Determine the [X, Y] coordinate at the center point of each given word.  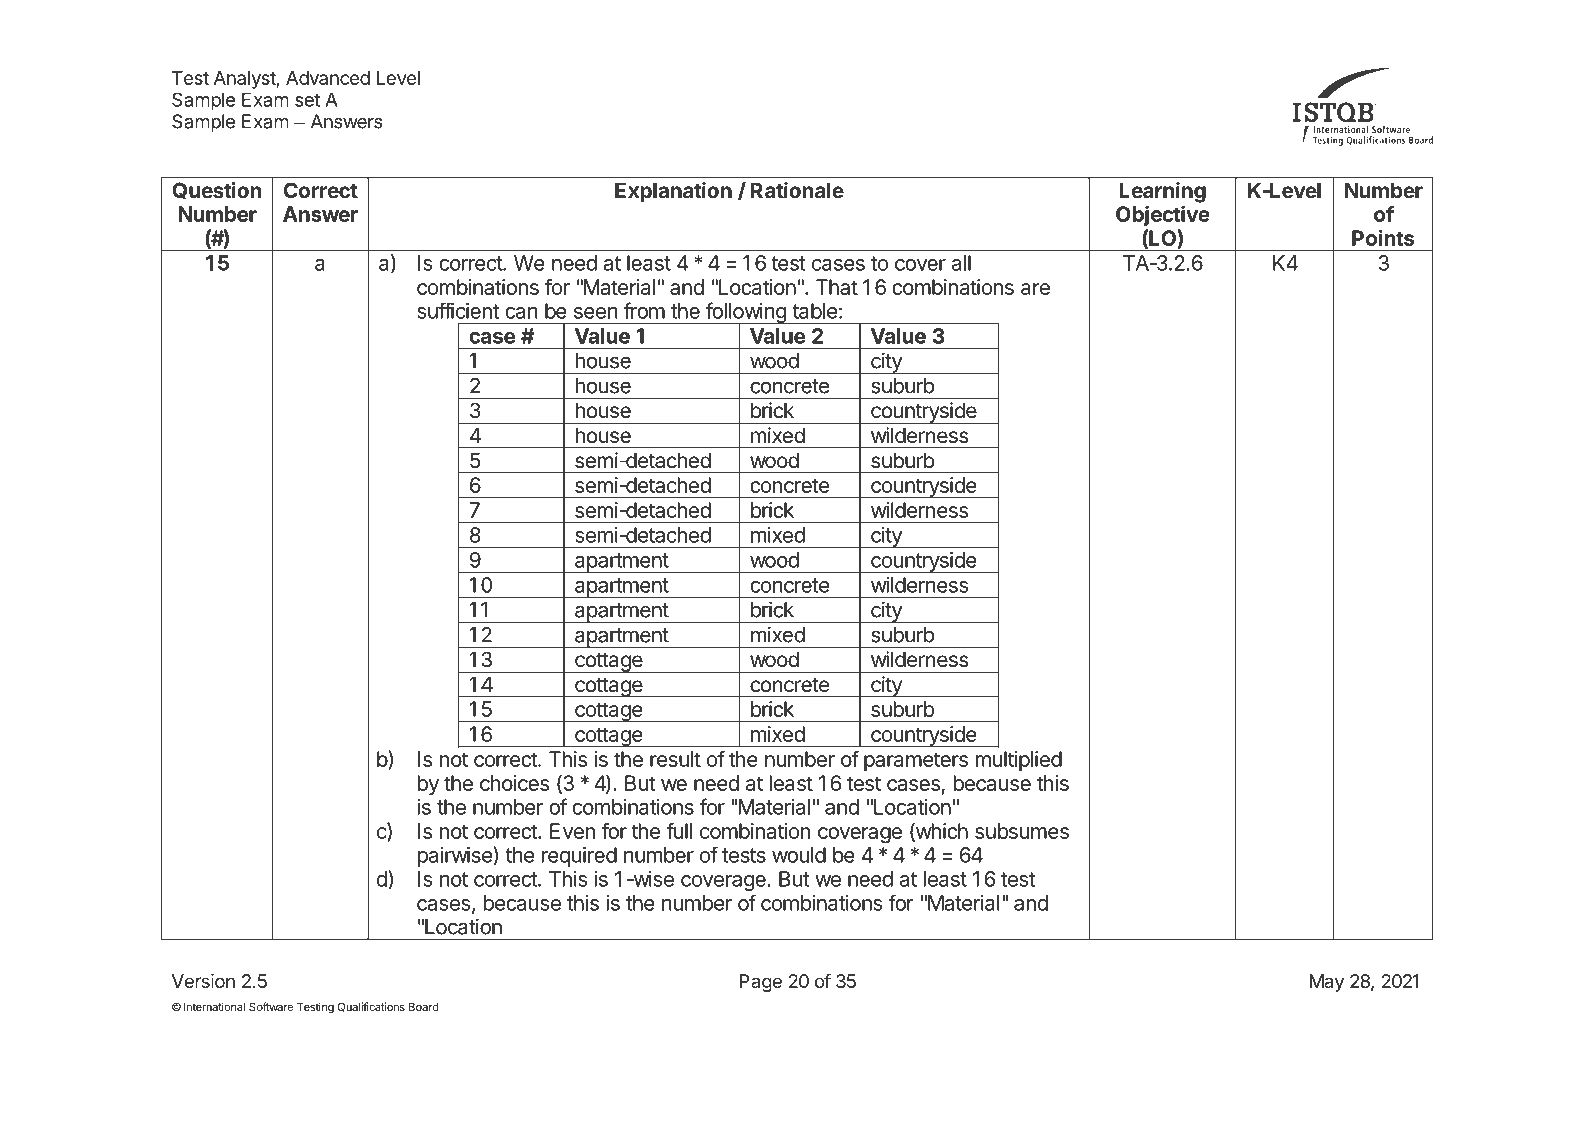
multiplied [1019, 761]
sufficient [458, 311]
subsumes [1022, 831]
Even [573, 831]
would [799, 855]
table [814, 311]
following [746, 314]
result [675, 759]
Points [1383, 237]
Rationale [797, 190]
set [307, 100]
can [521, 313]
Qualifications [371, 1007]
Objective [1163, 216]
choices [515, 783]
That [837, 287]
